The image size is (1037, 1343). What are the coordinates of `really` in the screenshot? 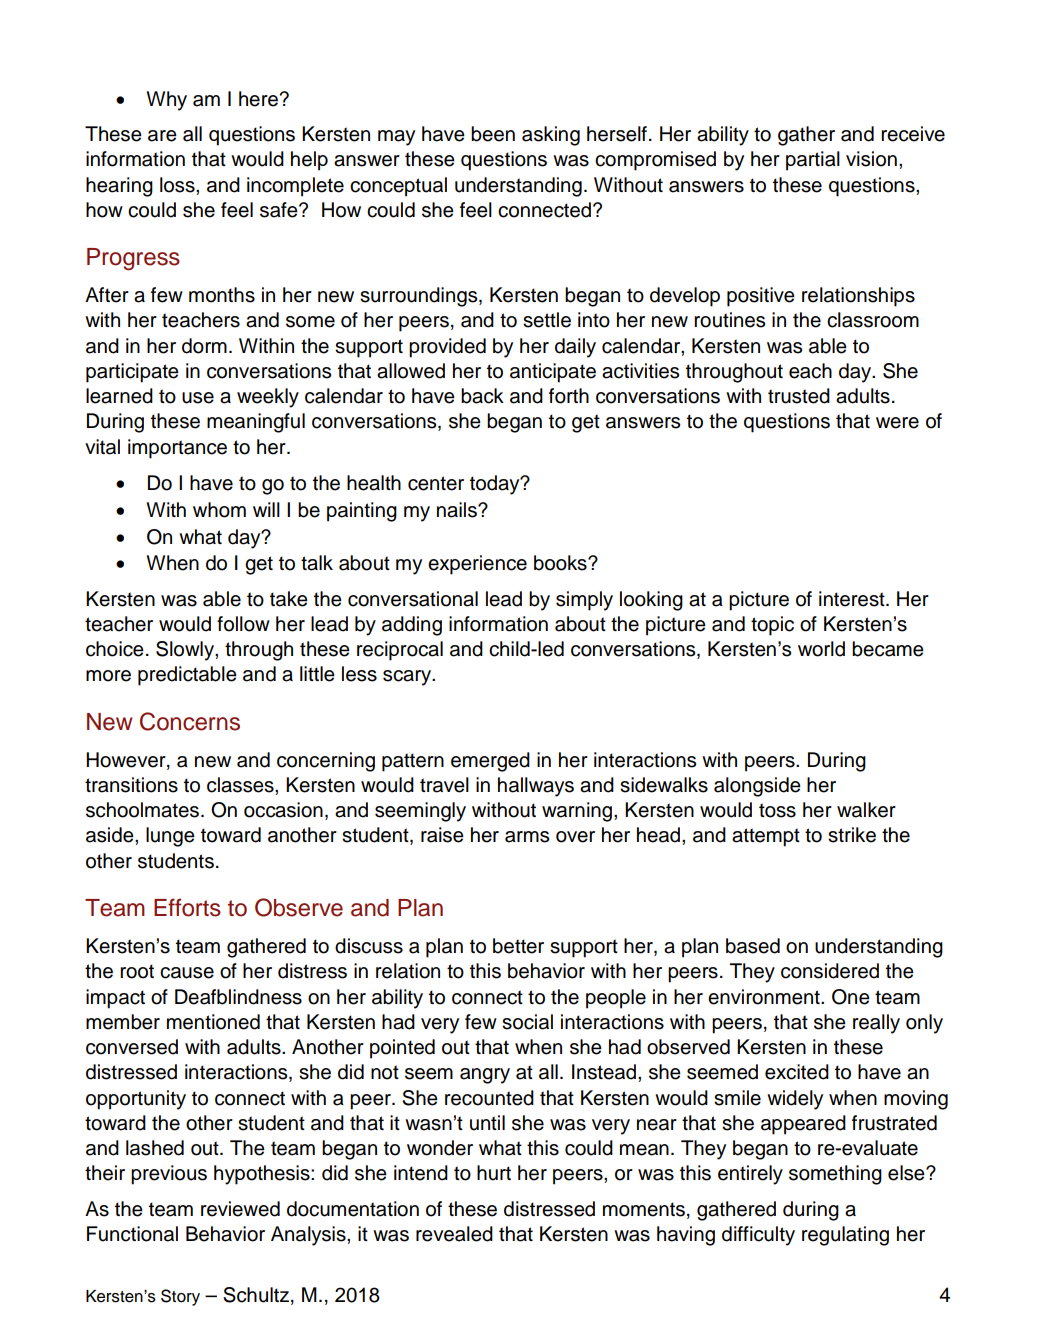 It's located at (876, 1024).
